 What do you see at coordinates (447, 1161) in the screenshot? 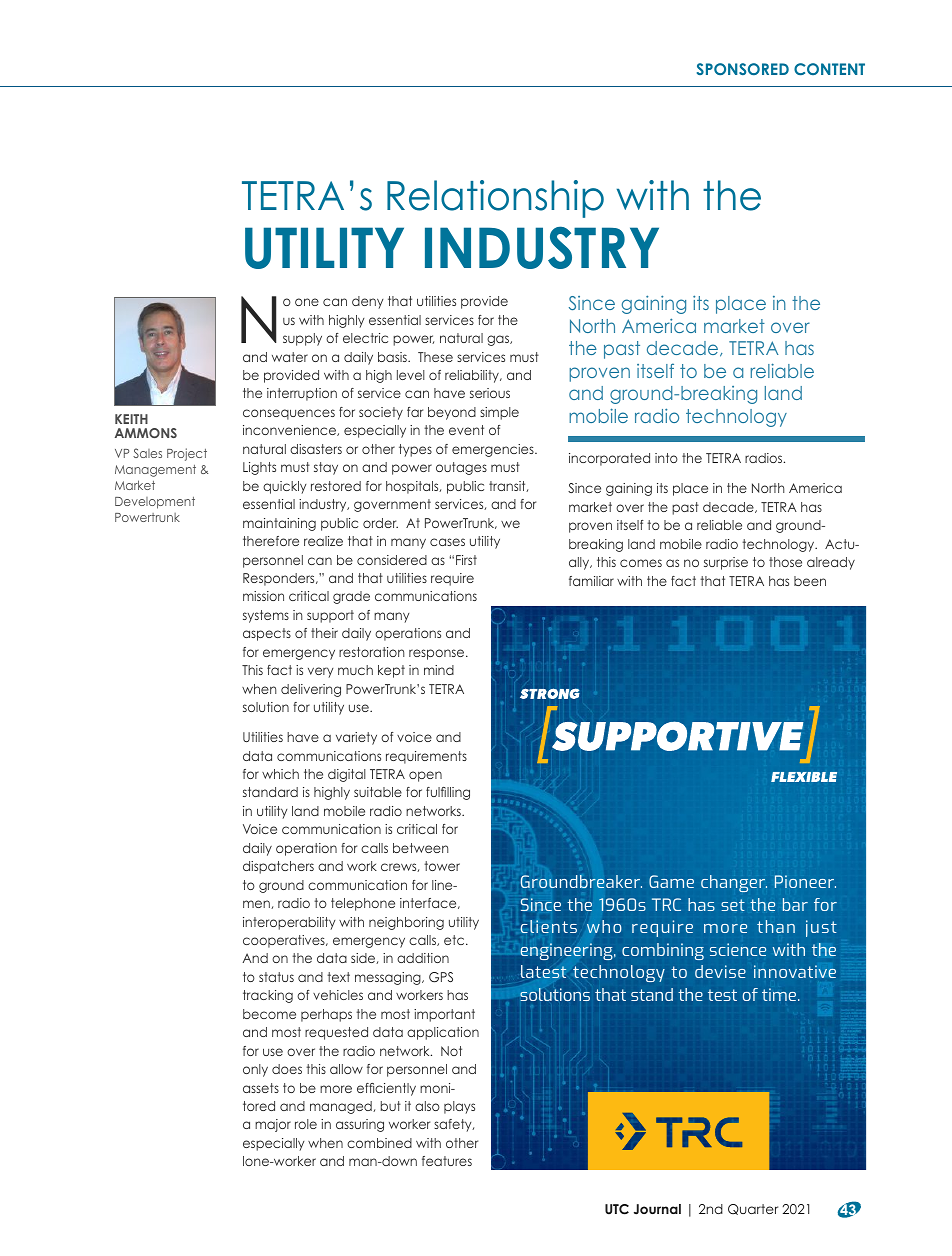
I see `features` at bounding box center [447, 1161].
